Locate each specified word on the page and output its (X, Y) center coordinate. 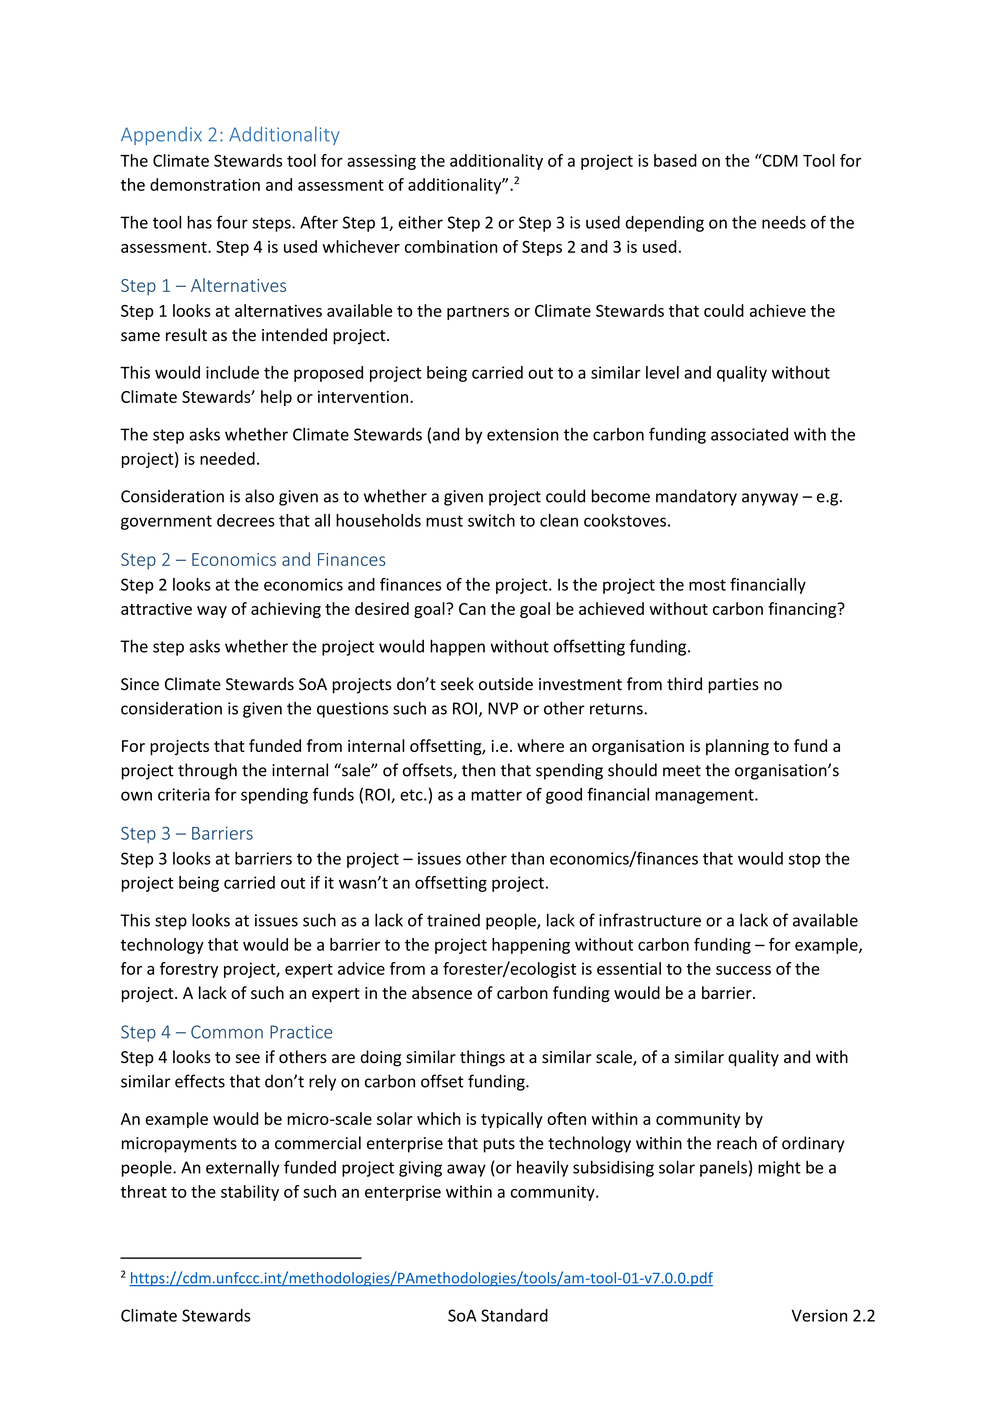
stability (250, 1193)
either (421, 222)
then (478, 770)
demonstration (205, 184)
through (207, 771)
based (675, 160)
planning (737, 747)
